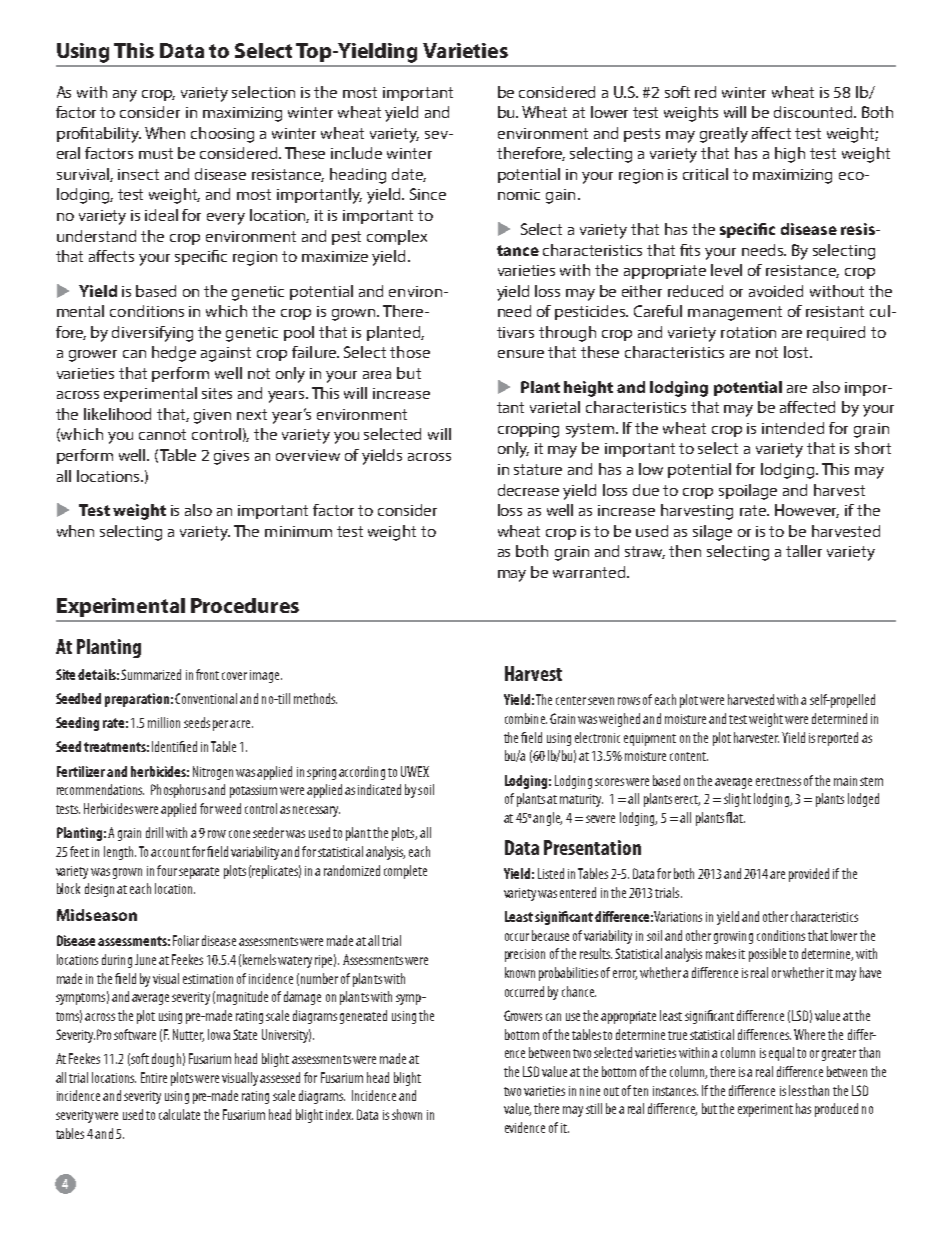  I want to click on provided, so click(809, 875).
